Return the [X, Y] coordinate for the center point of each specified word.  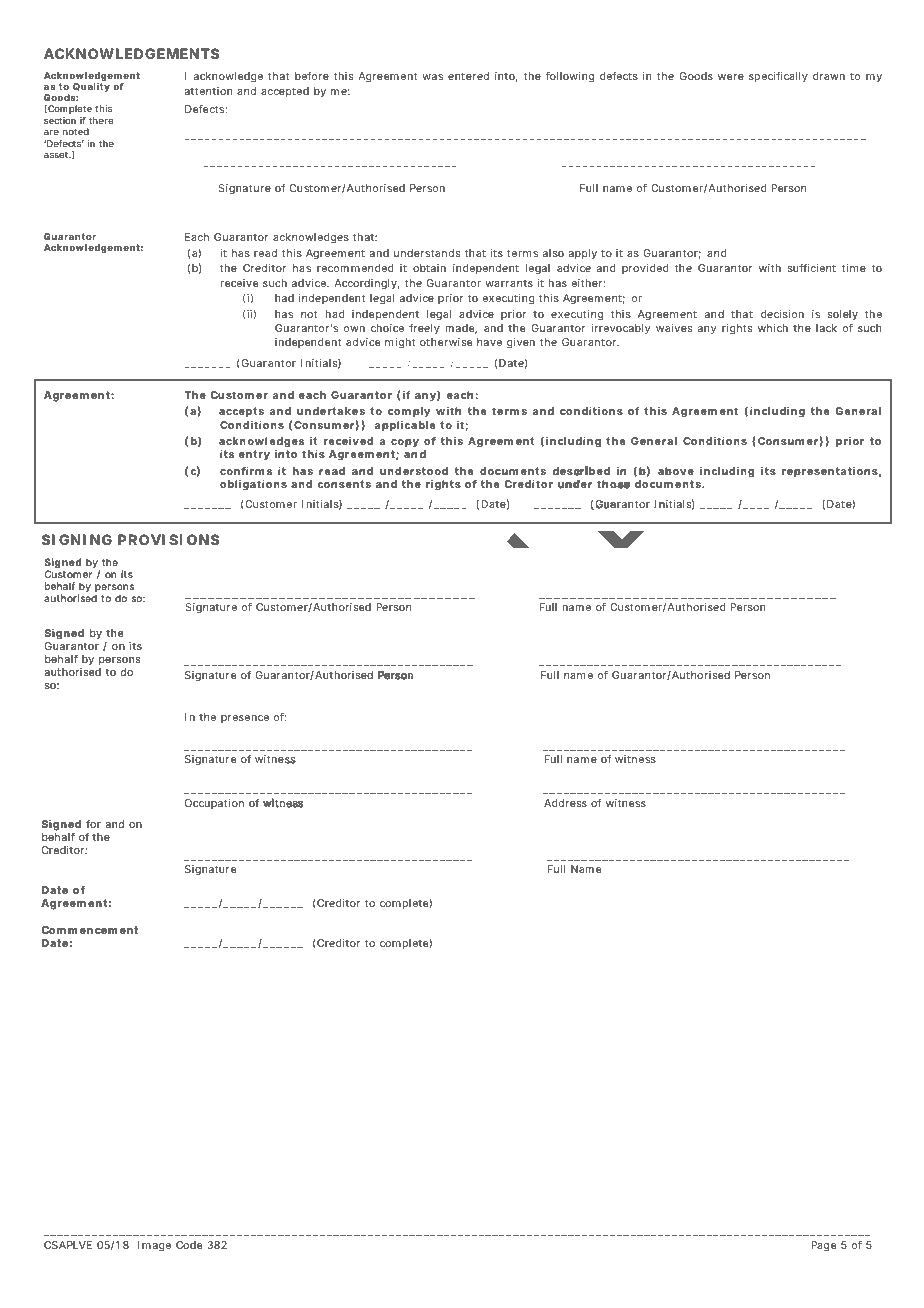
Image [154, 1246]
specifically [778, 77]
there [101, 120]
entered [468, 76]
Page [823, 1246]
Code [189, 1245]
